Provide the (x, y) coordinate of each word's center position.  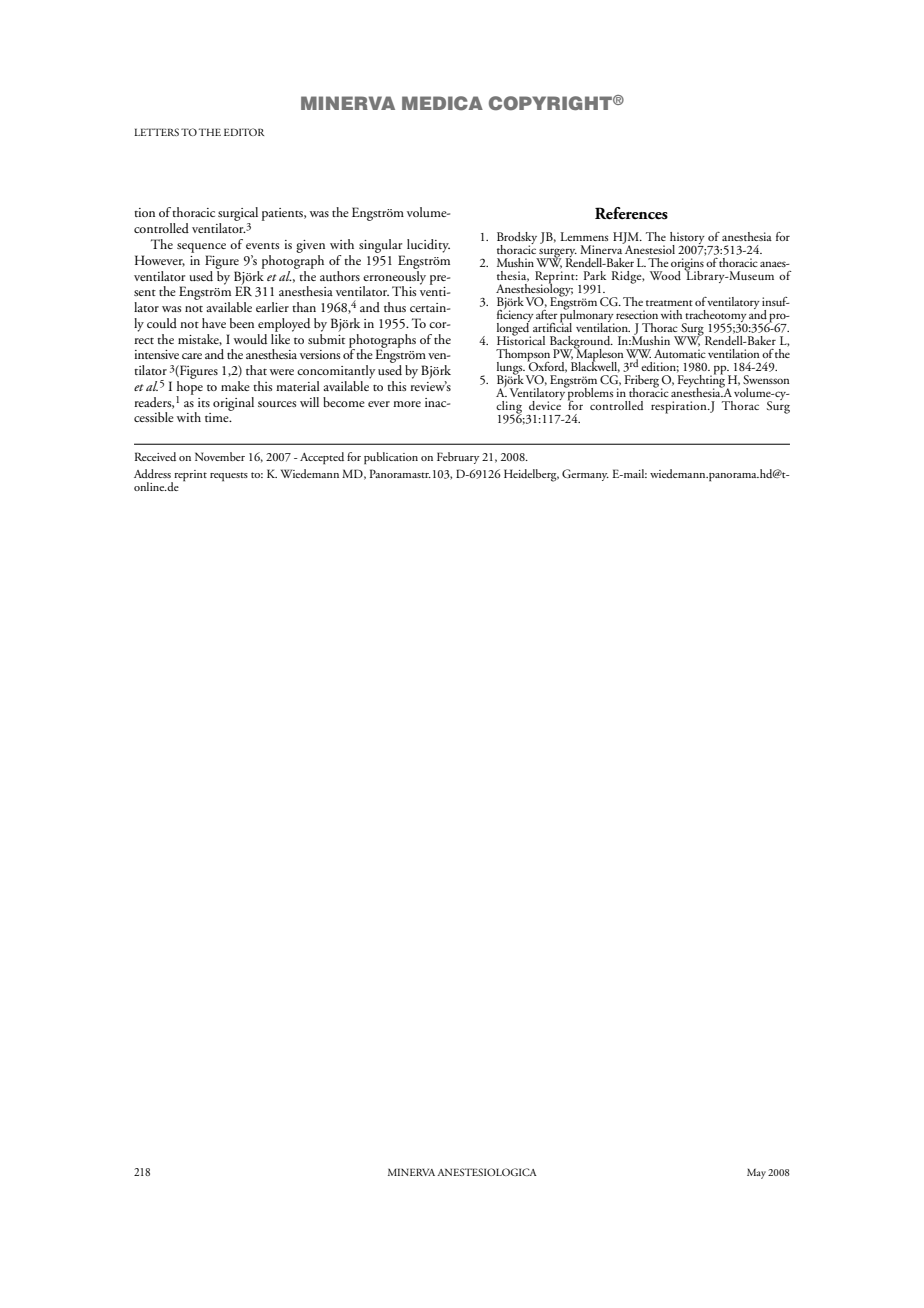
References (631, 213)
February (458, 458)
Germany (585, 475)
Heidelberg (531, 475)
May (756, 1173)
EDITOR (244, 132)
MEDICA (442, 103)
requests (229, 477)
